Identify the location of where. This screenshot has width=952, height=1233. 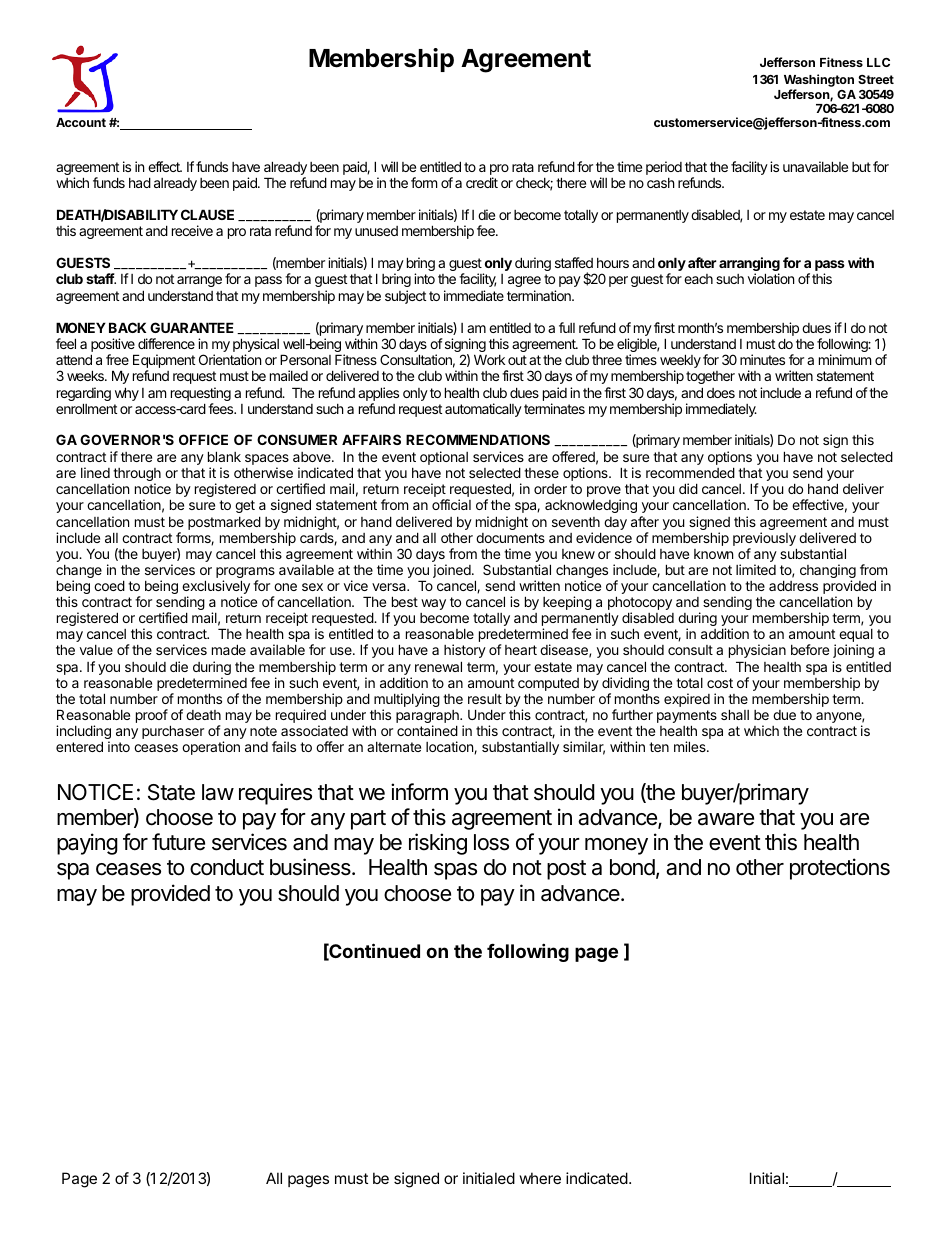
(540, 1178).
